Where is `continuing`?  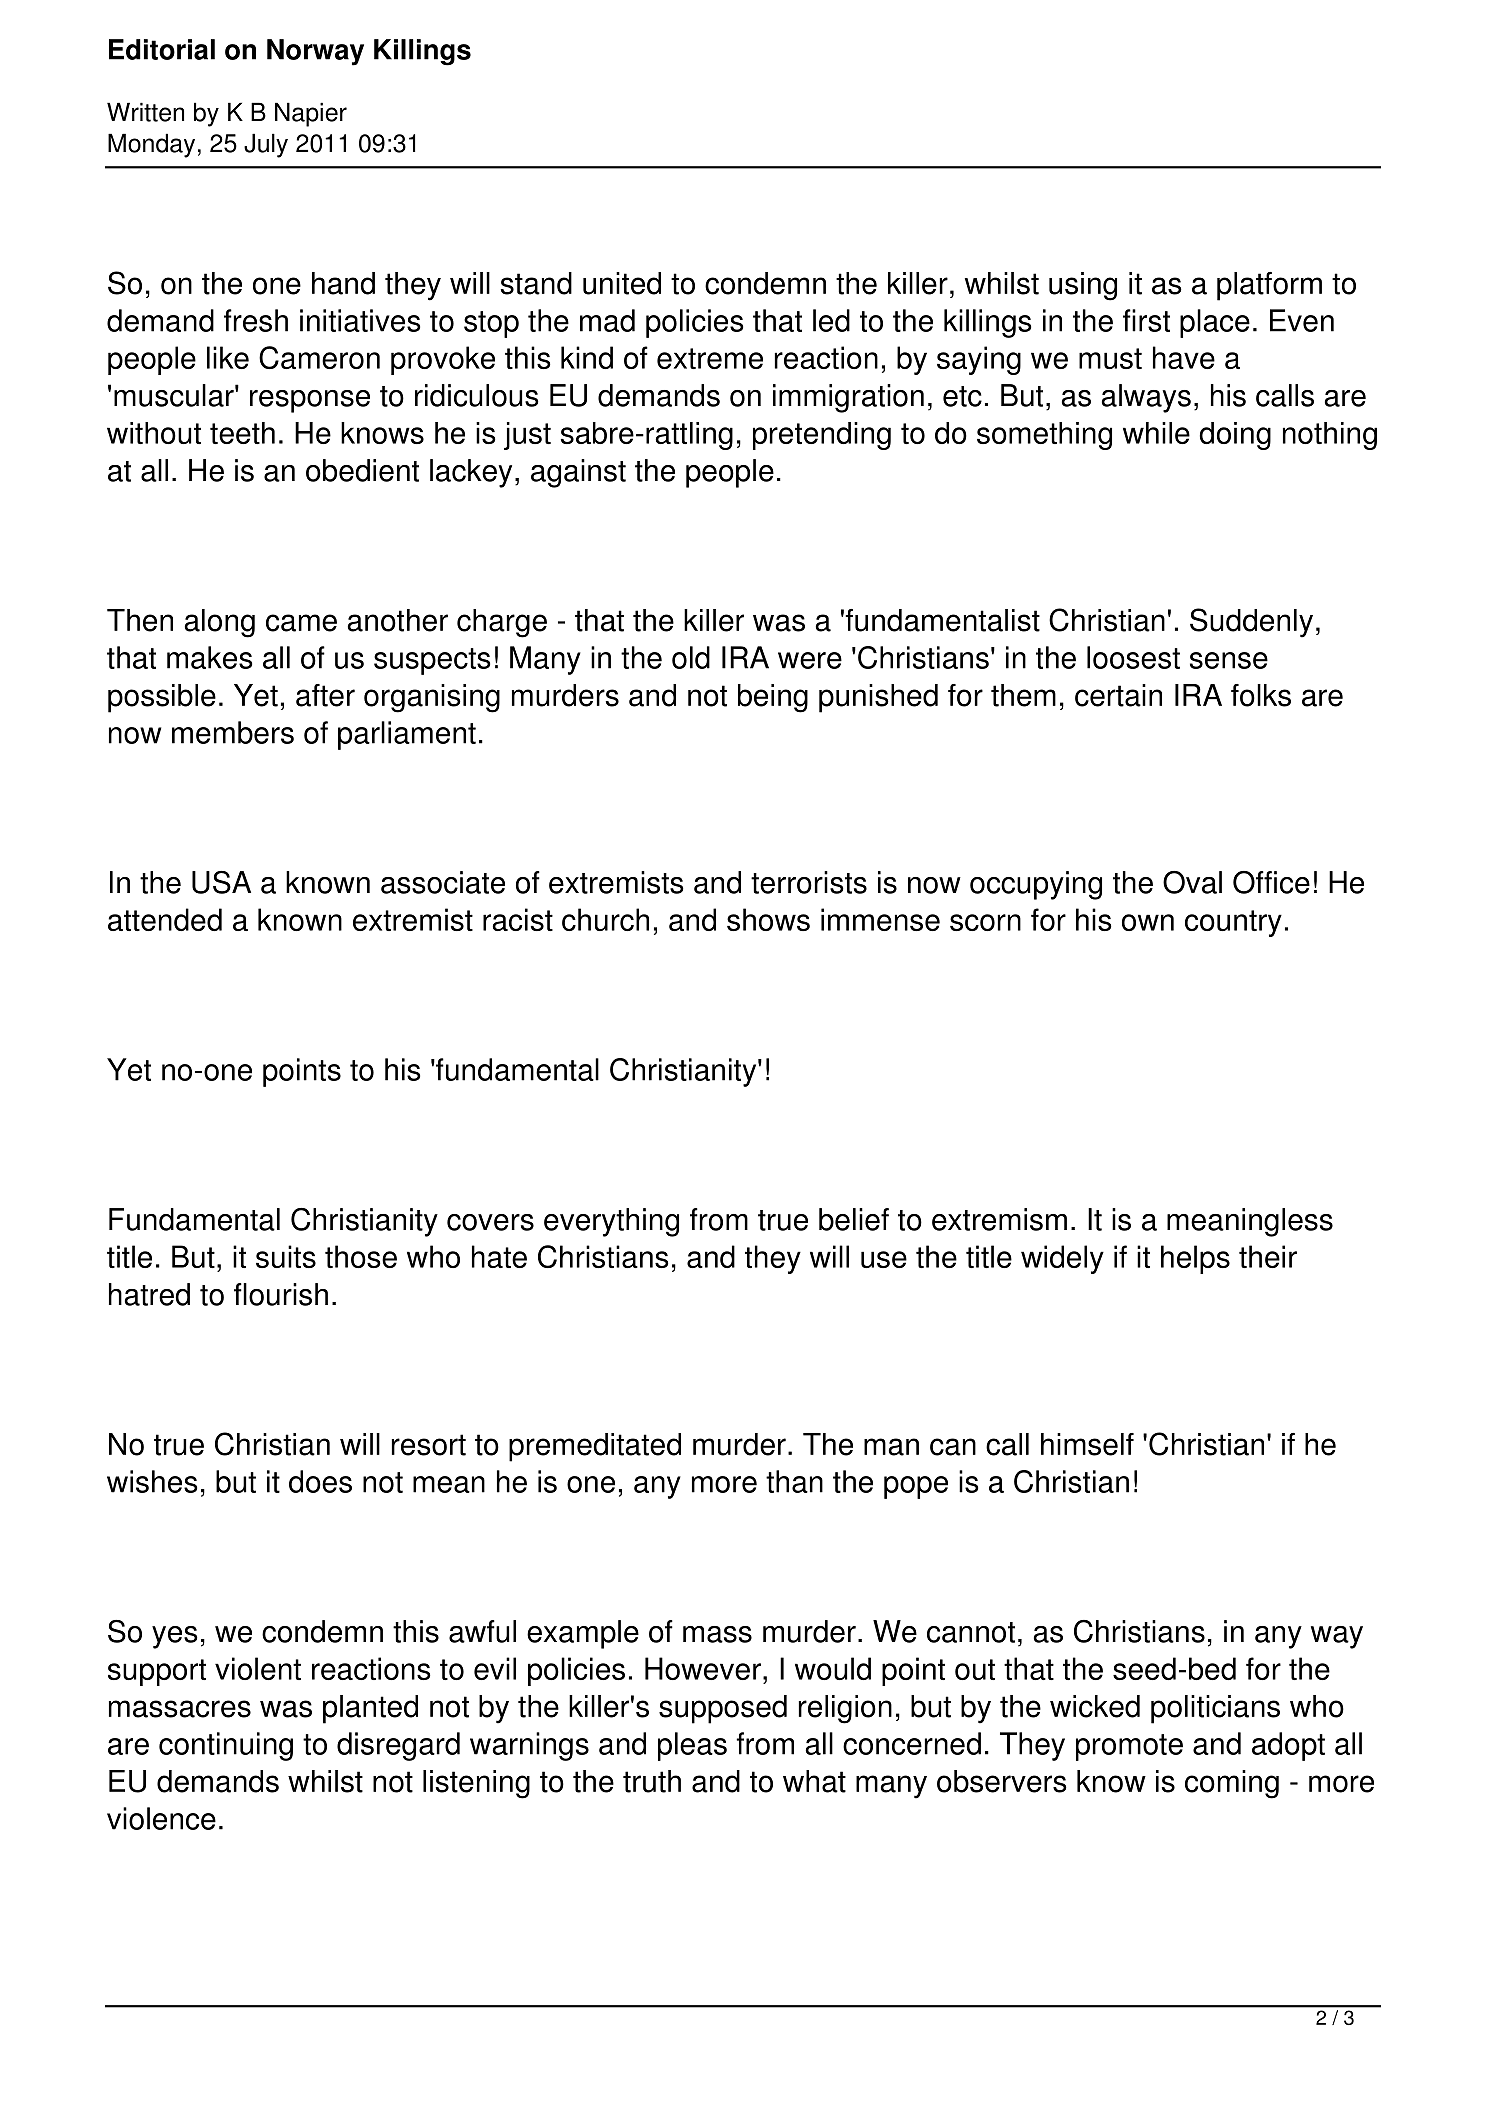
continuing is located at coordinates (226, 1746).
